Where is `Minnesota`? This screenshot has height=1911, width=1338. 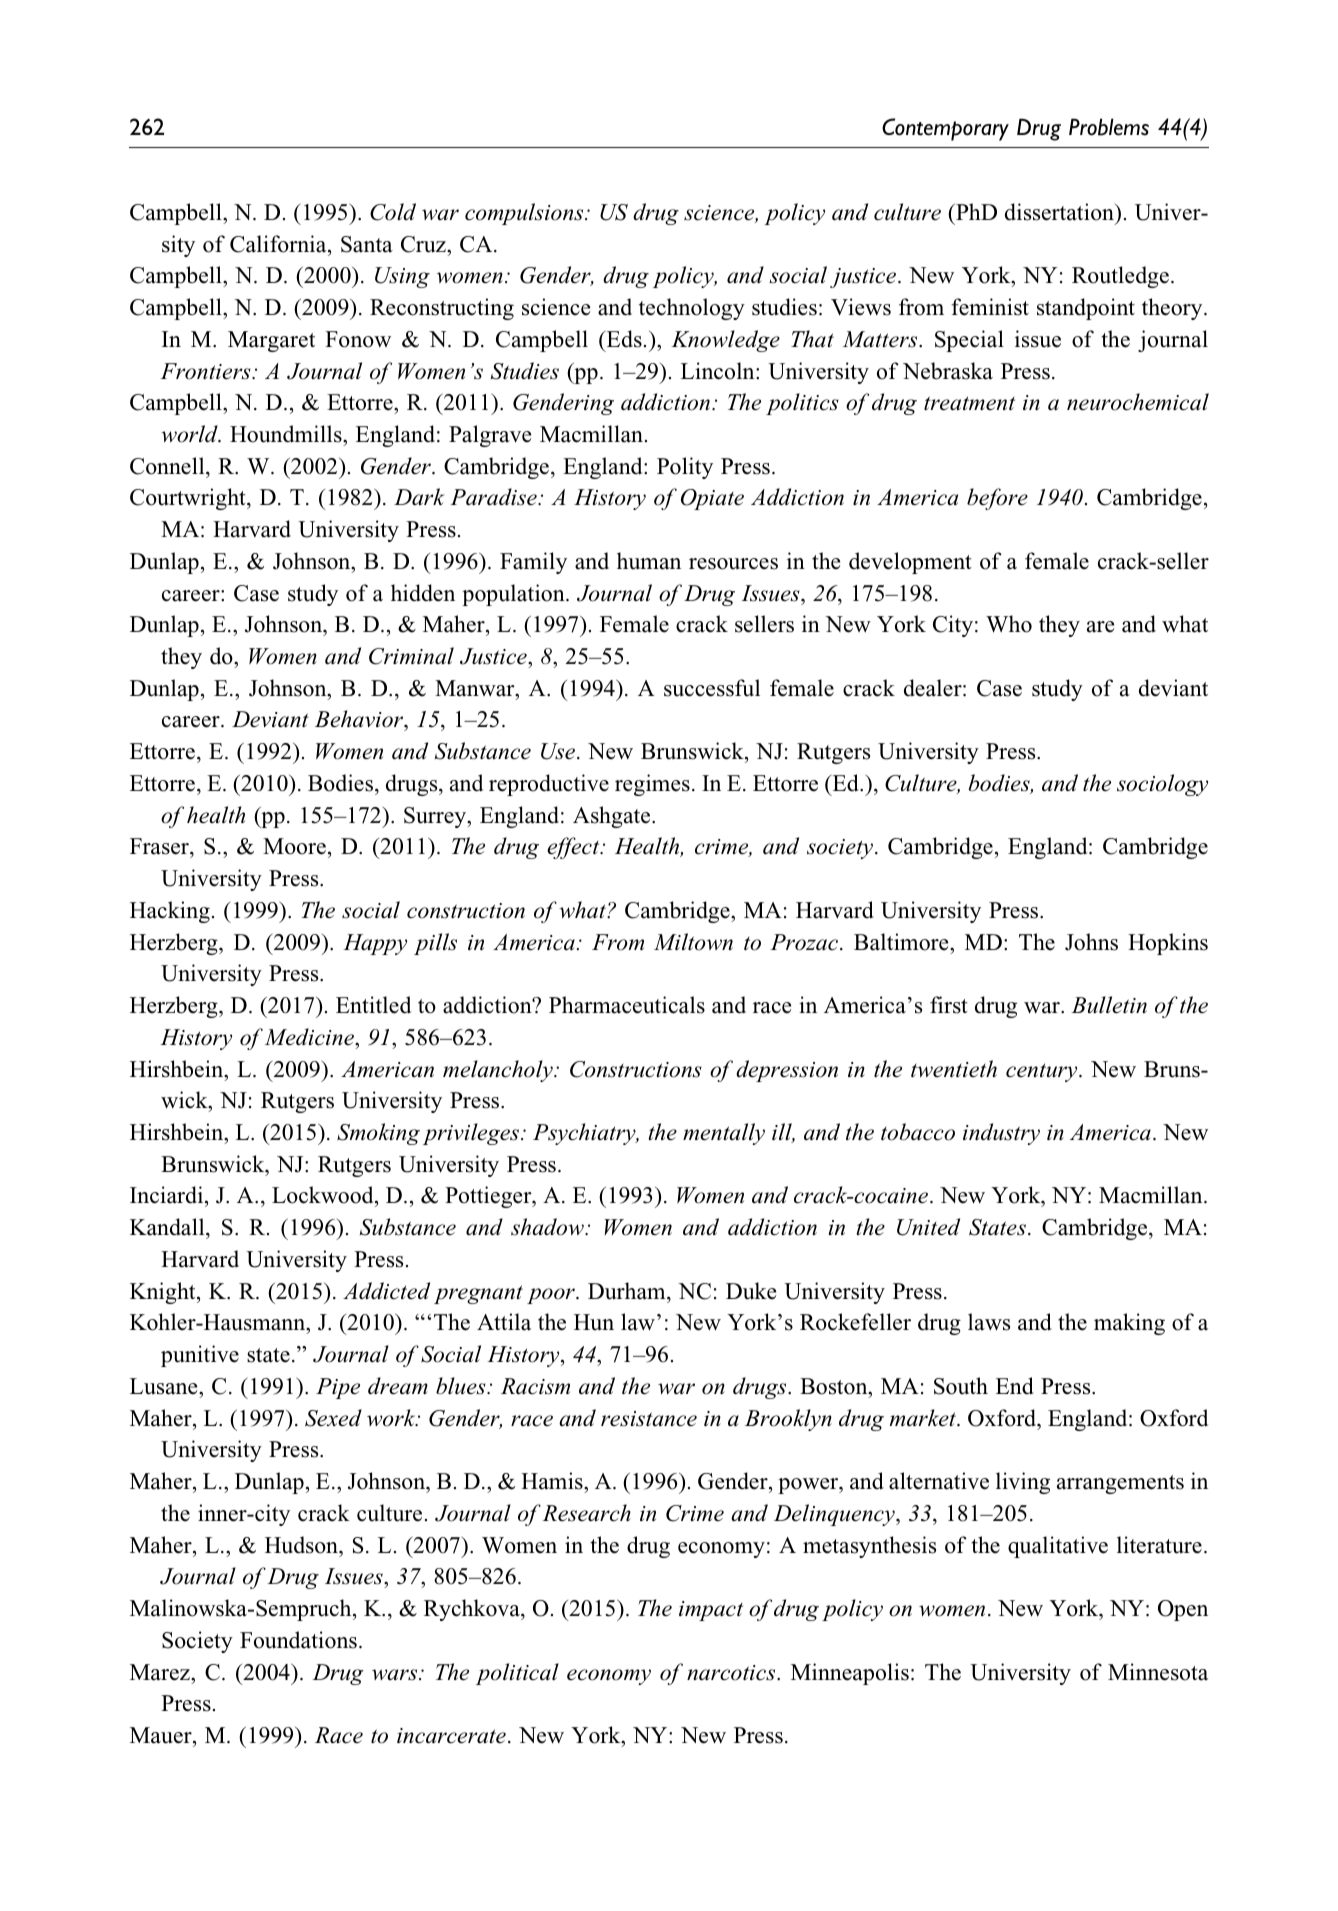
Minnesota is located at coordinates (1158, 1672).
